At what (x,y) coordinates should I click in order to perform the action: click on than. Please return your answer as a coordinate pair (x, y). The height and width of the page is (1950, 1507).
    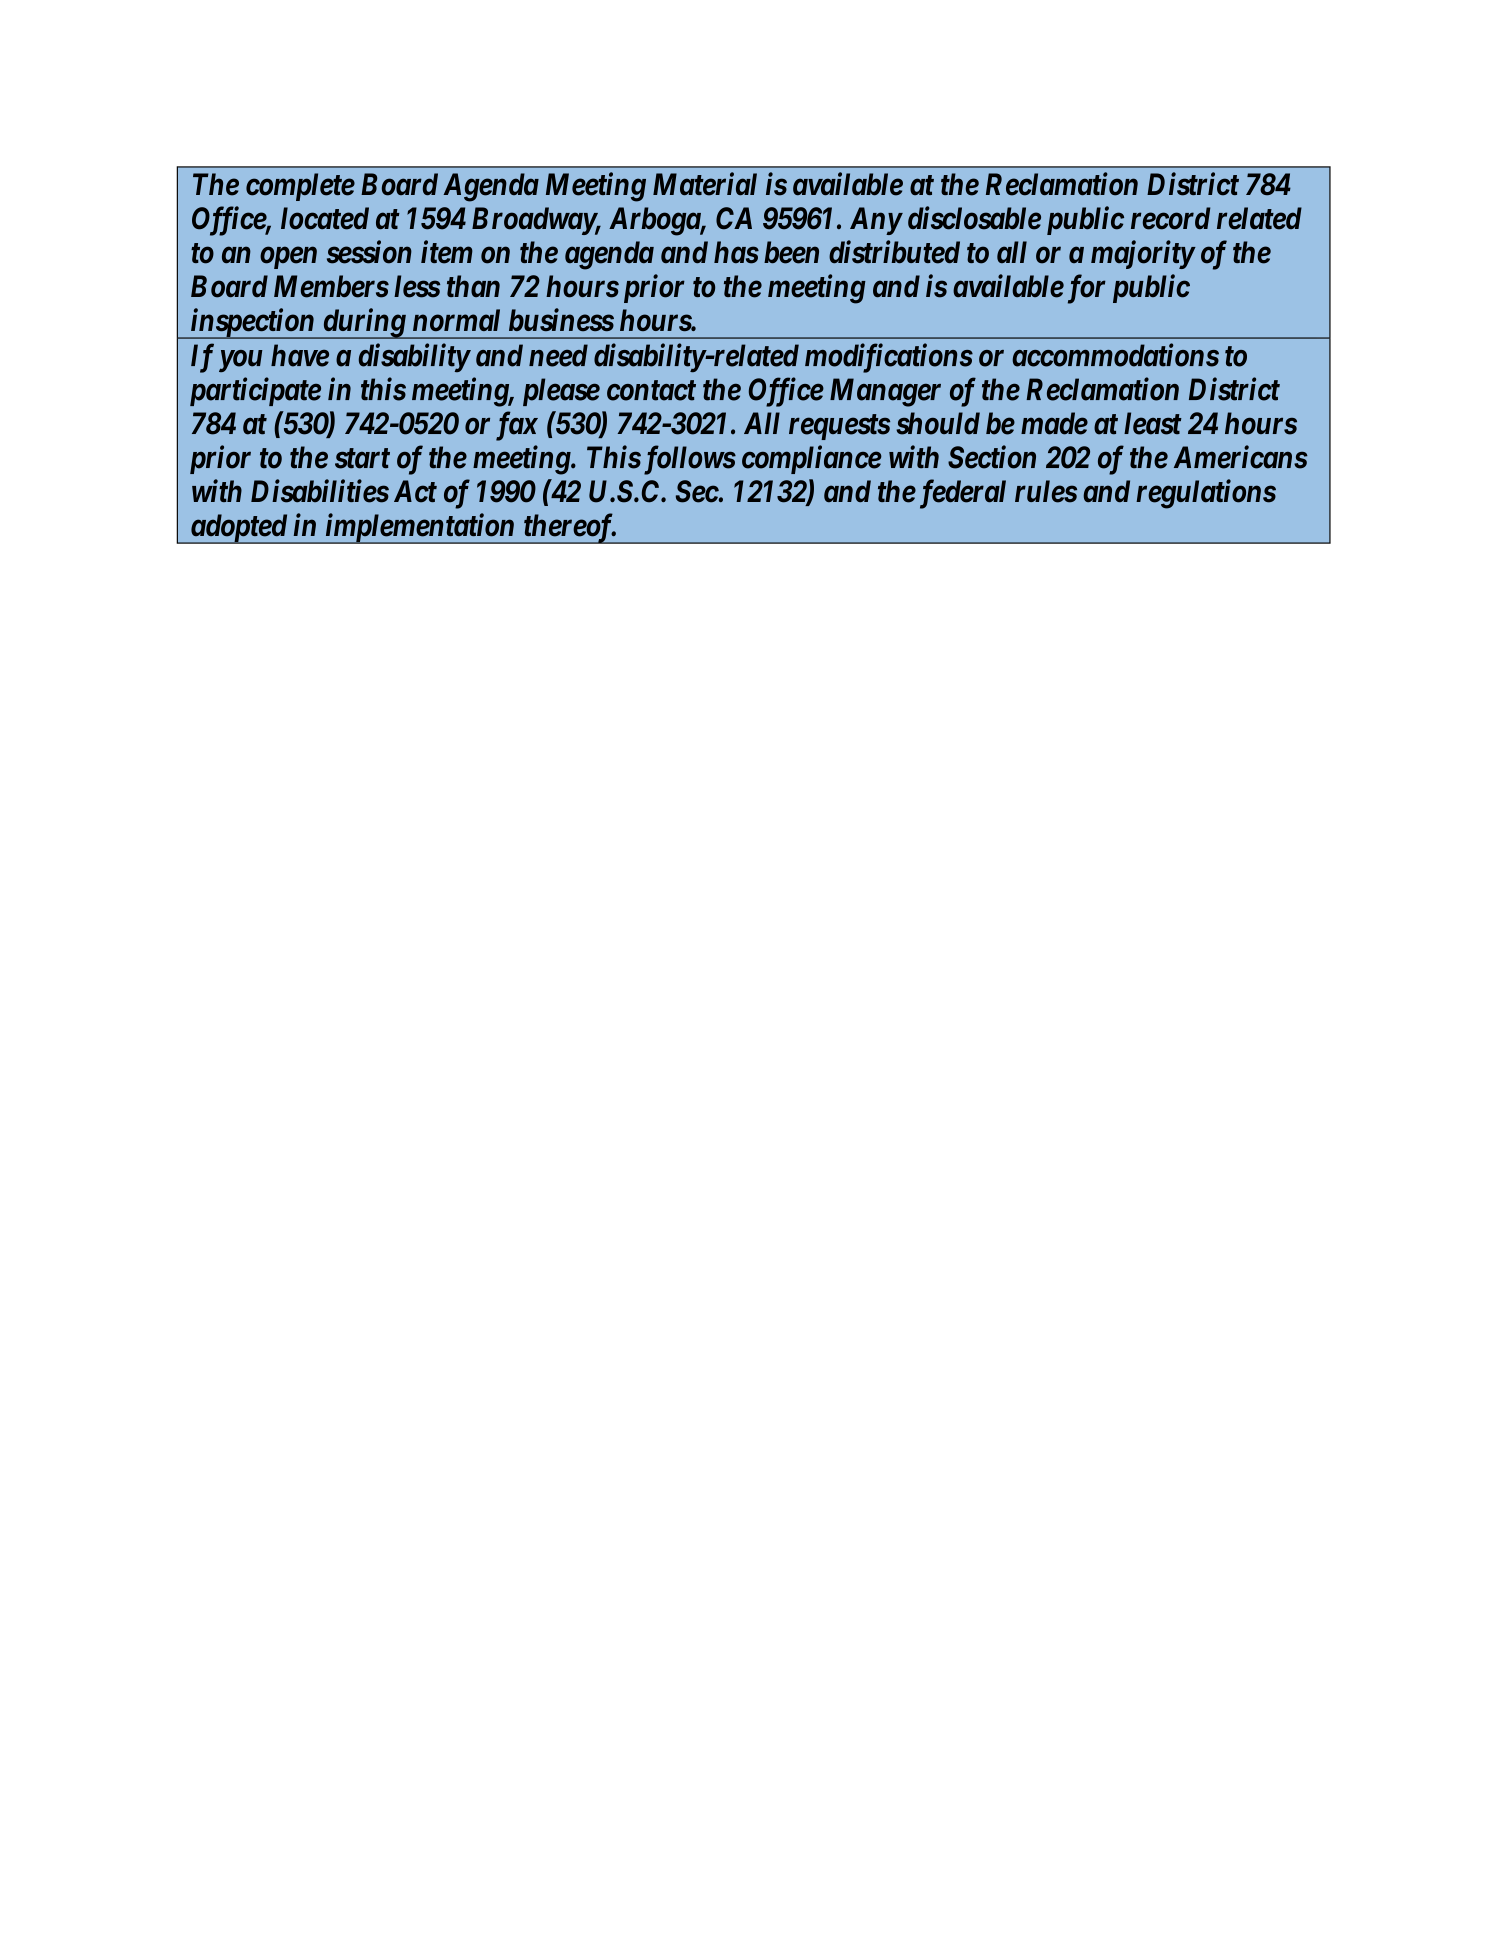
    Looking at the image, I should click on (473, 286).
